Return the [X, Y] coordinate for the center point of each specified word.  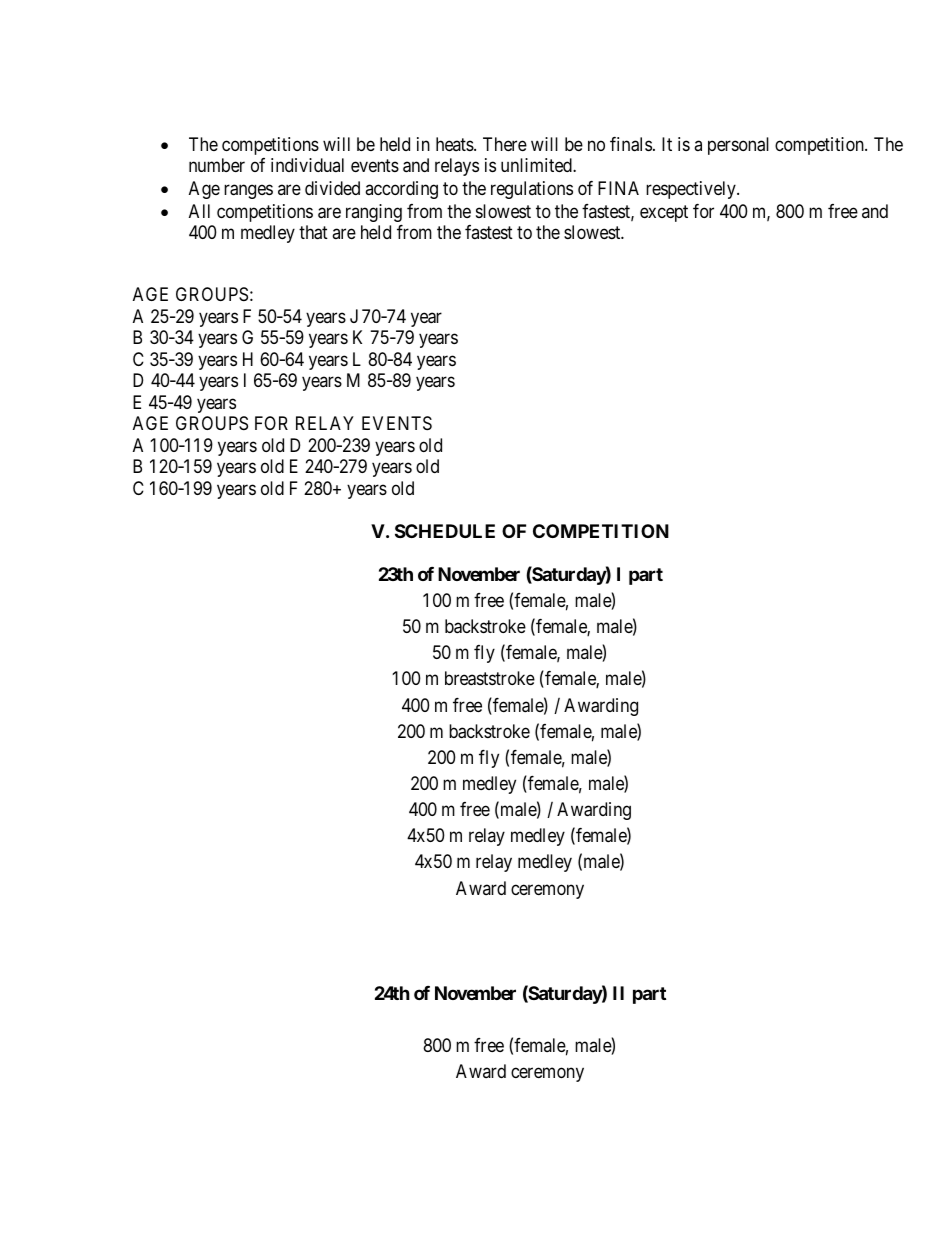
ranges [248, 192]
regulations [532, 190]
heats [455, 144]
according [401, 190]
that [313, 232]
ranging [374, 213]
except [664, 213]
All [199, 211]
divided [332, 188]
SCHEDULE [445, 531]
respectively [692, 190]
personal [738, 146]
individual [307, 165]
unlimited [537, 165]
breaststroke [490, 678]
